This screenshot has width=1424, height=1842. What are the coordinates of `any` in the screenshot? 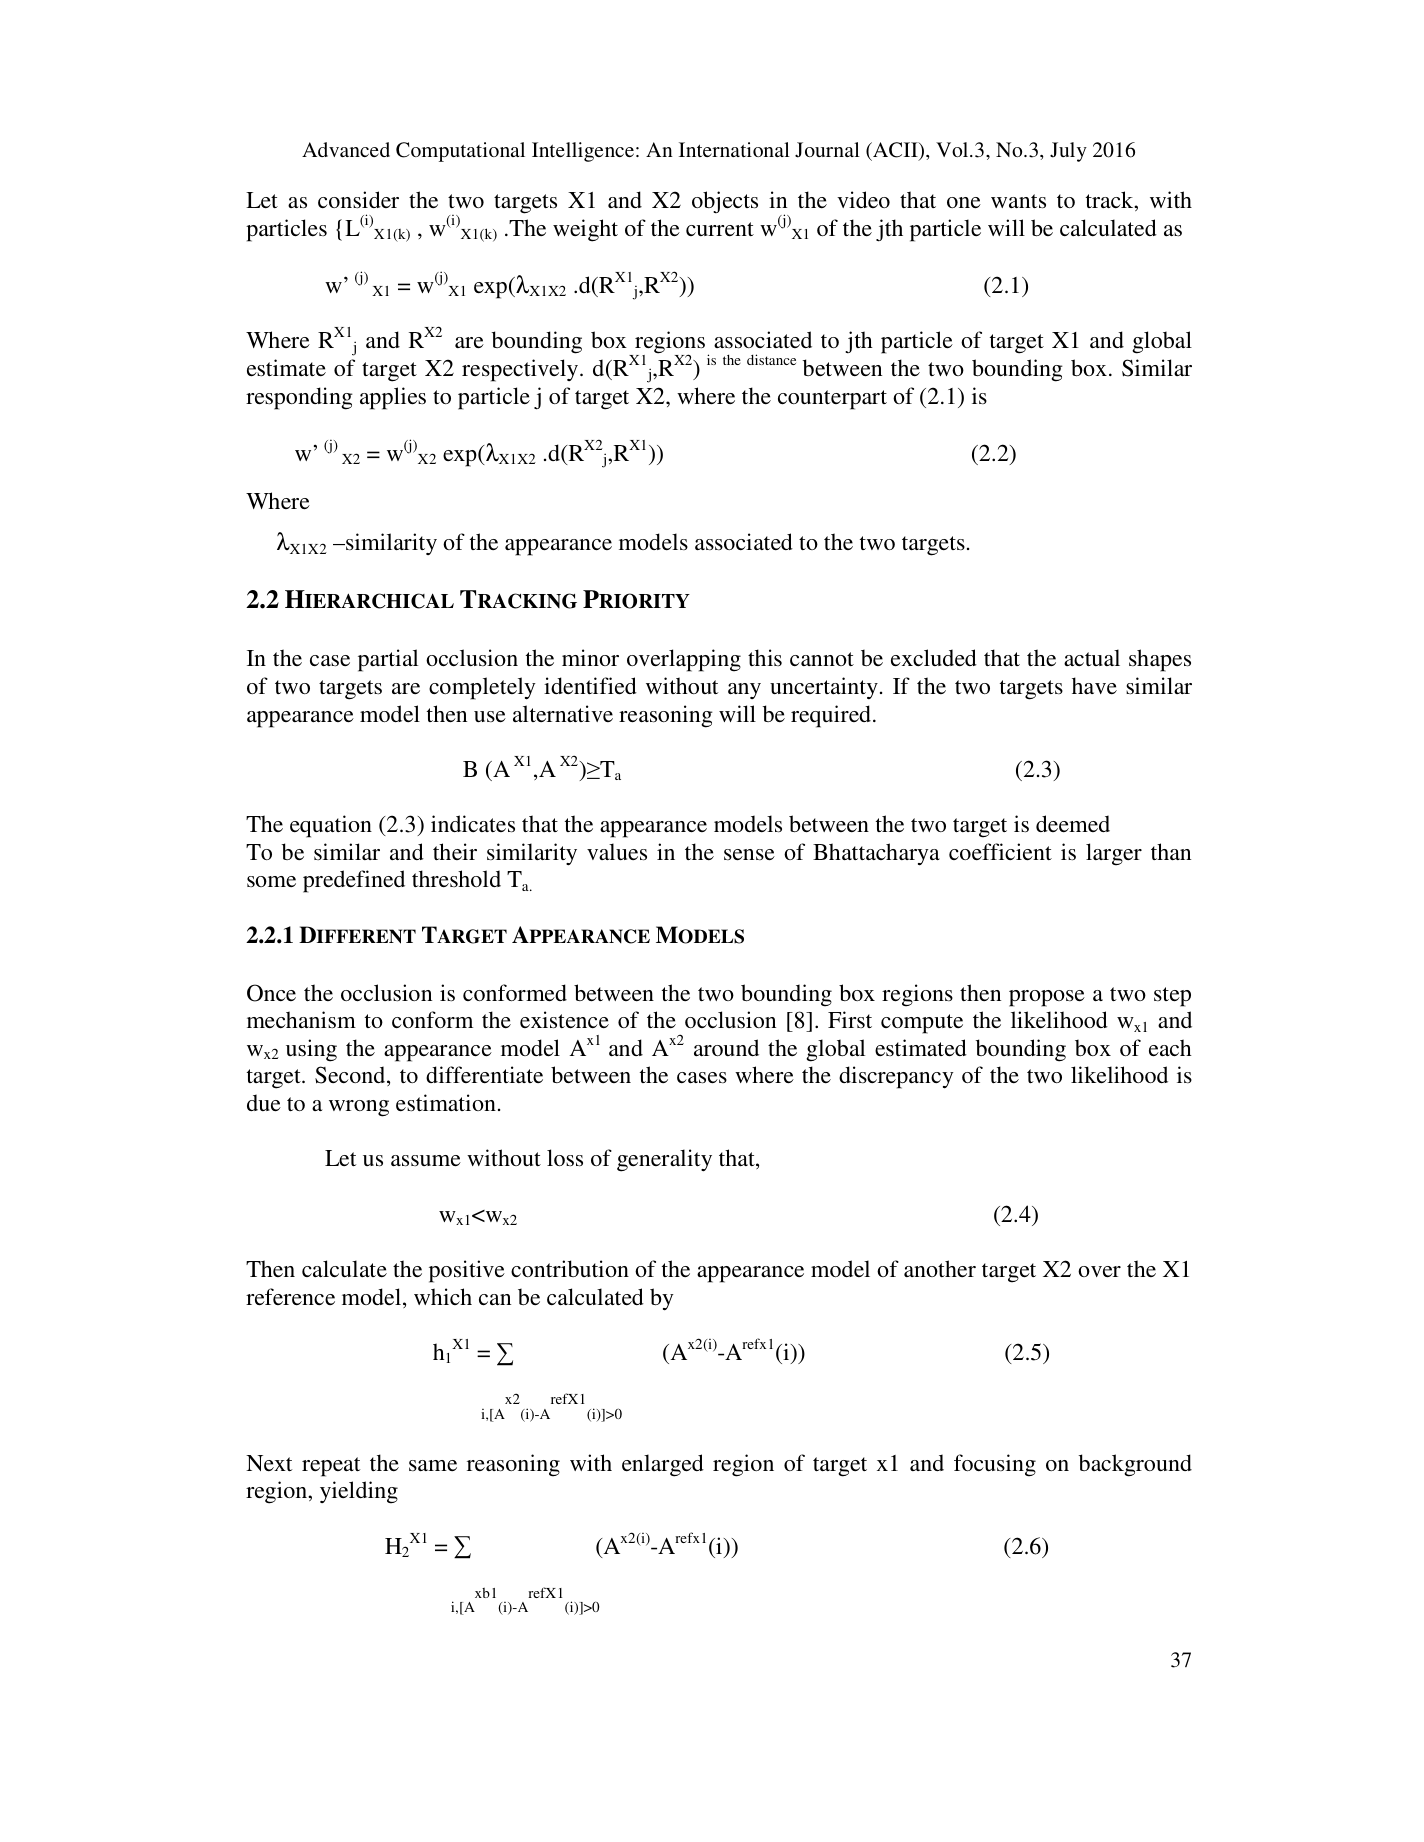 It's located at (744, 691).
